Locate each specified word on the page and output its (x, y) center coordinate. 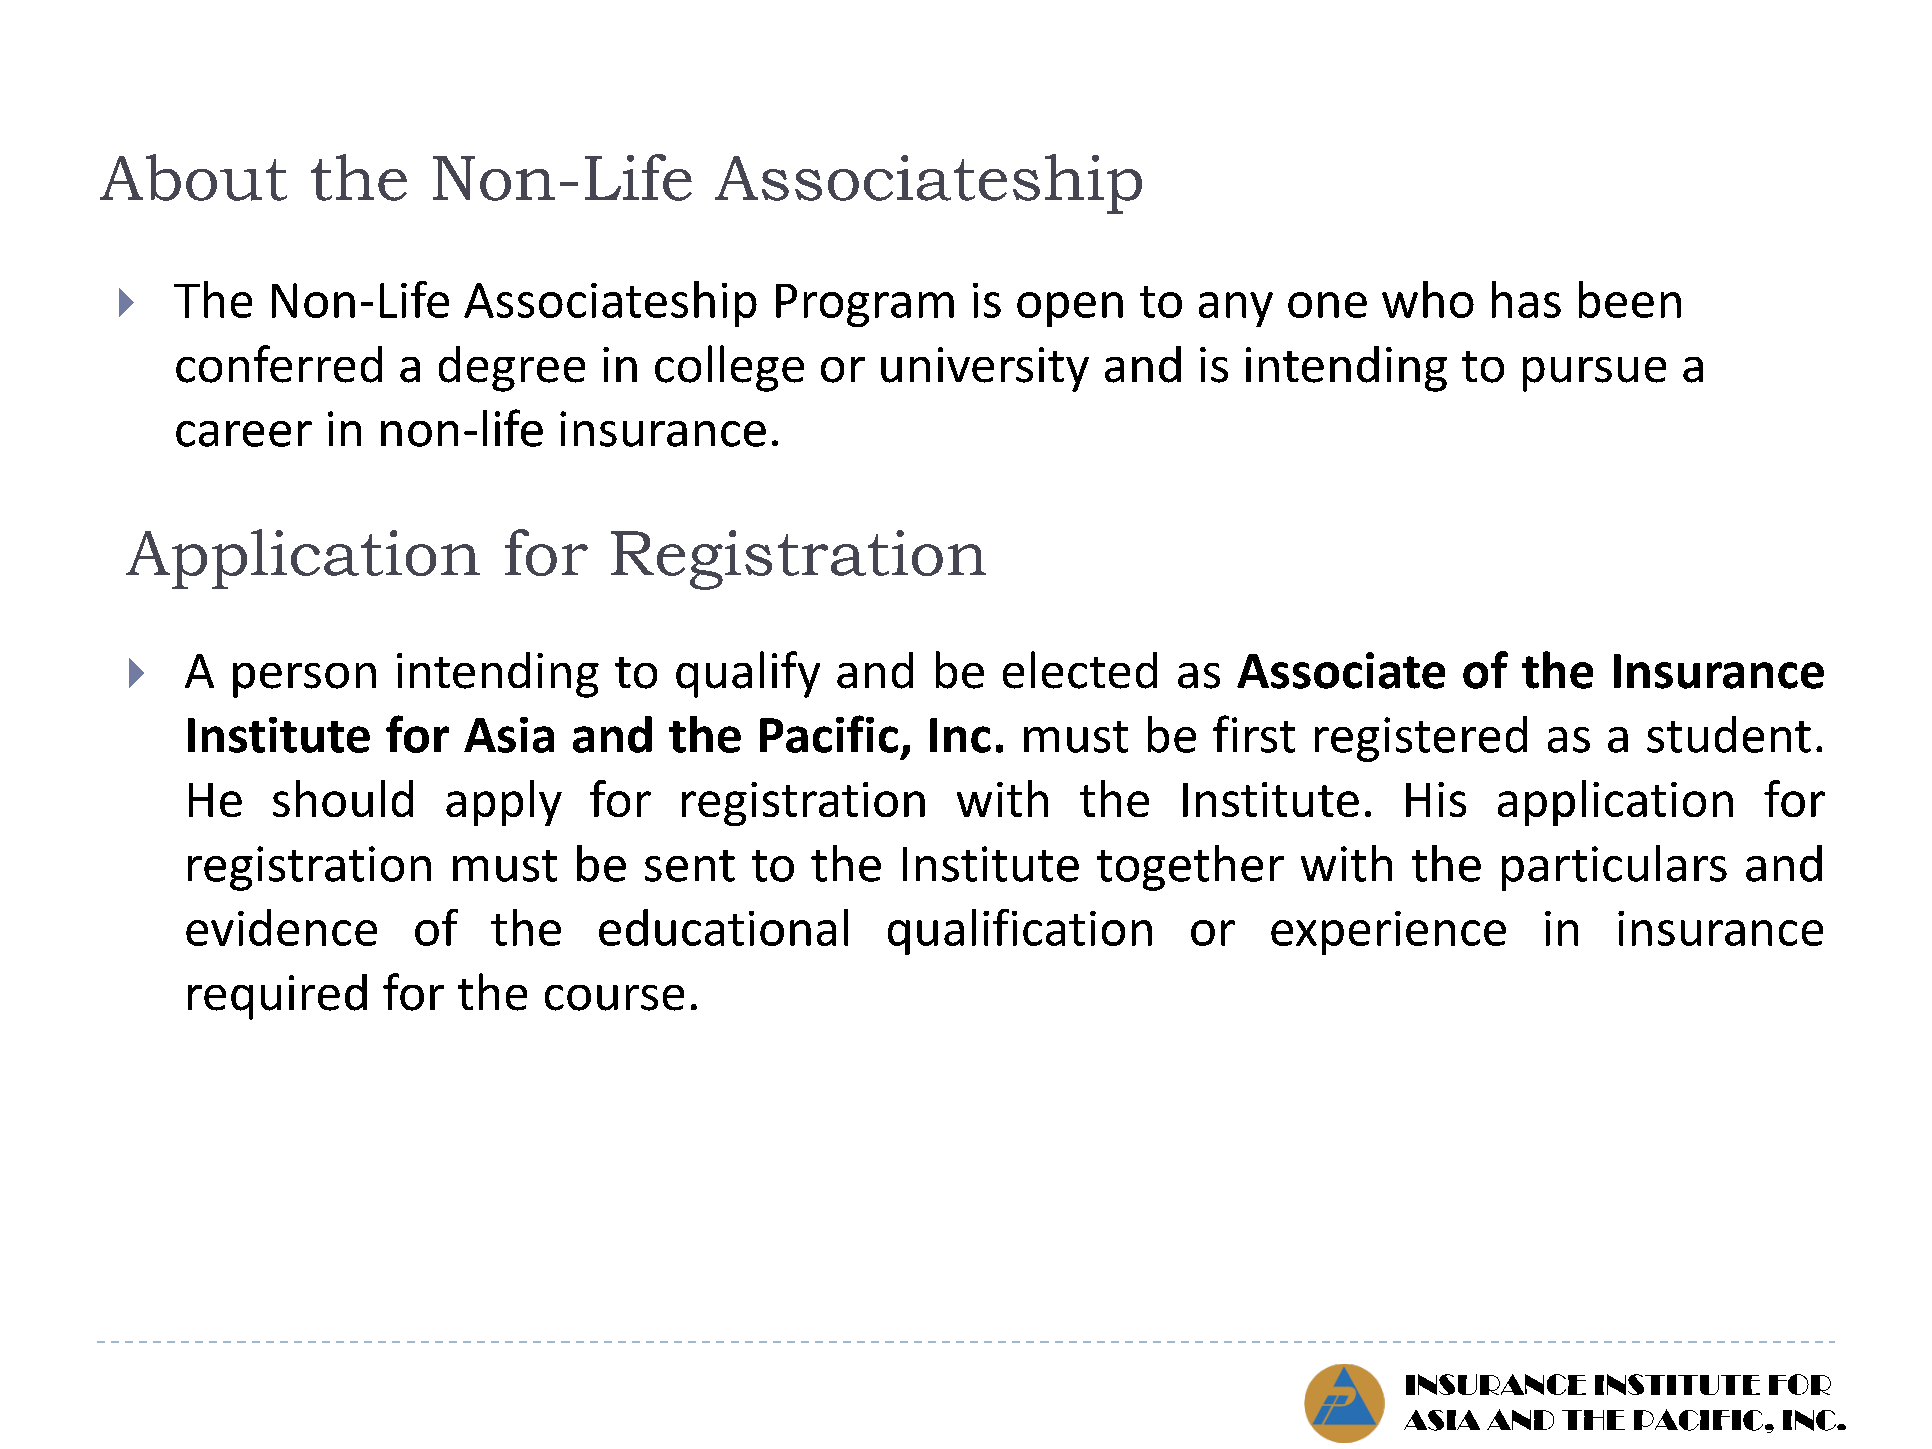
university (985, 369)
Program (865, 305)
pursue (1594, 374)
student (1729, 734)
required (277, 997)
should (343, 798)
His (1436, 799)
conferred (279, 364)
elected (1080, 670)
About (193, 177)
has (1526, 299)
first (1254, 734)
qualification (1020, 932)
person (304, 680)
